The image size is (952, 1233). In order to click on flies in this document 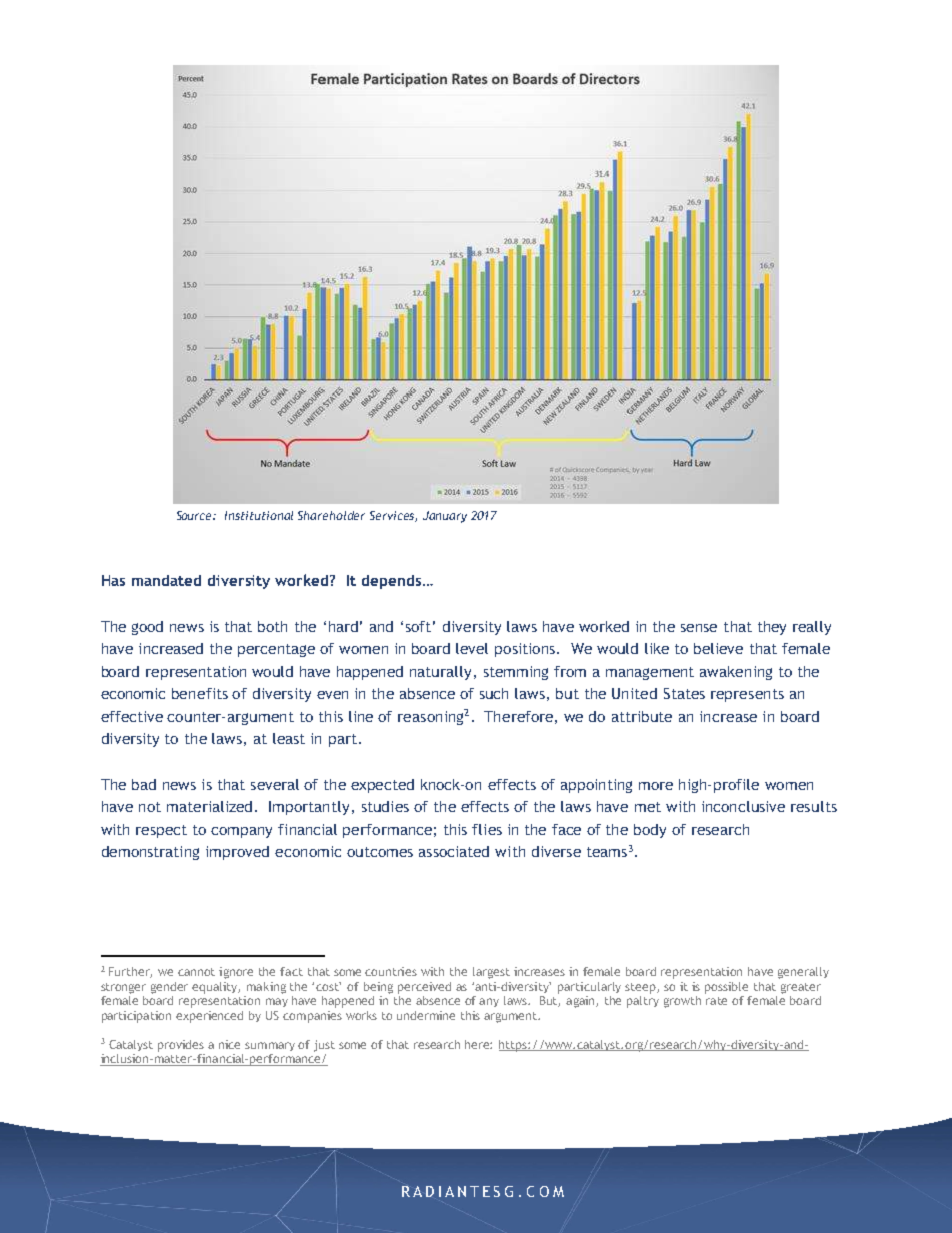, I will do `click(487, 829)`.
